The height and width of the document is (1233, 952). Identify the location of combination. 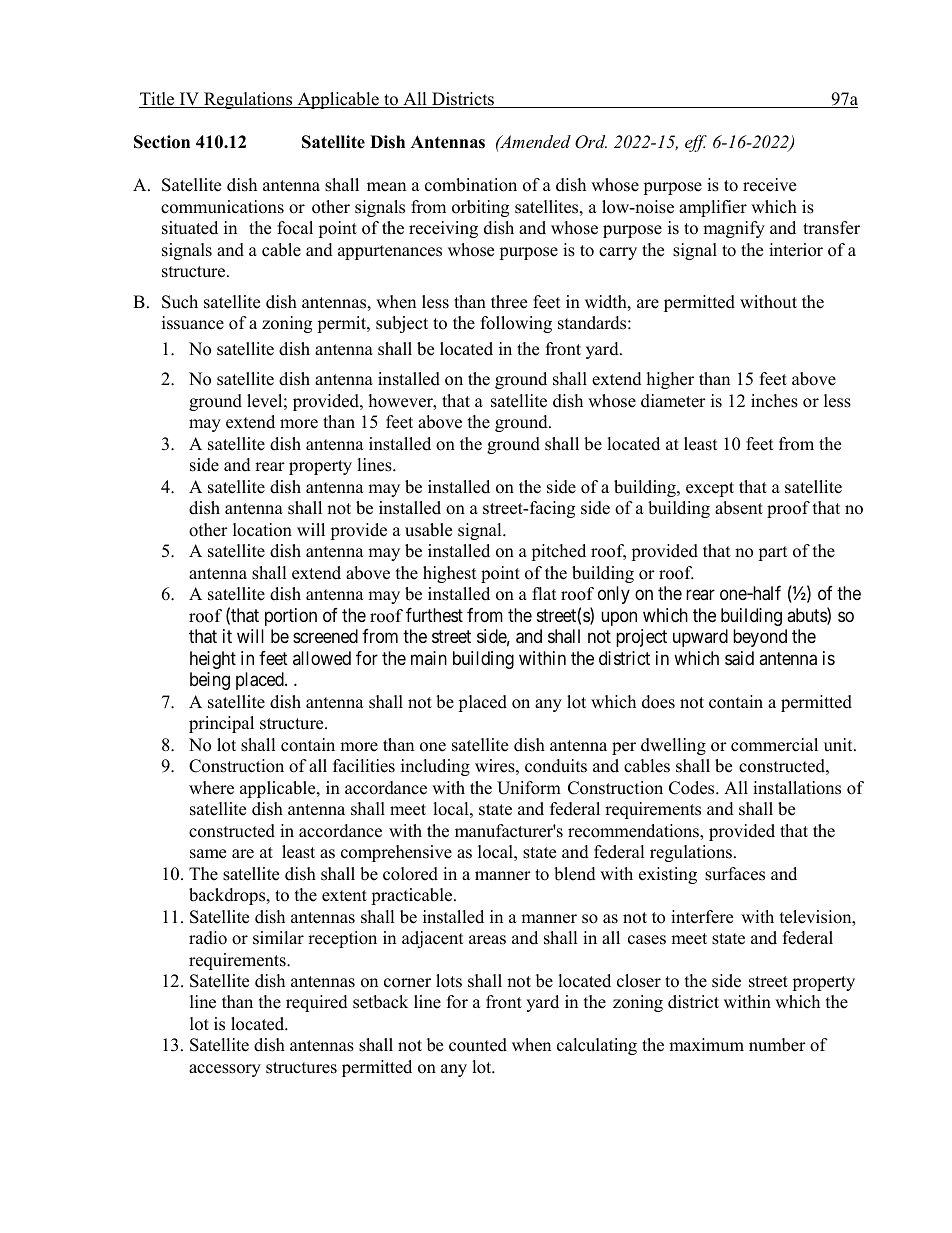
(471, 185).
